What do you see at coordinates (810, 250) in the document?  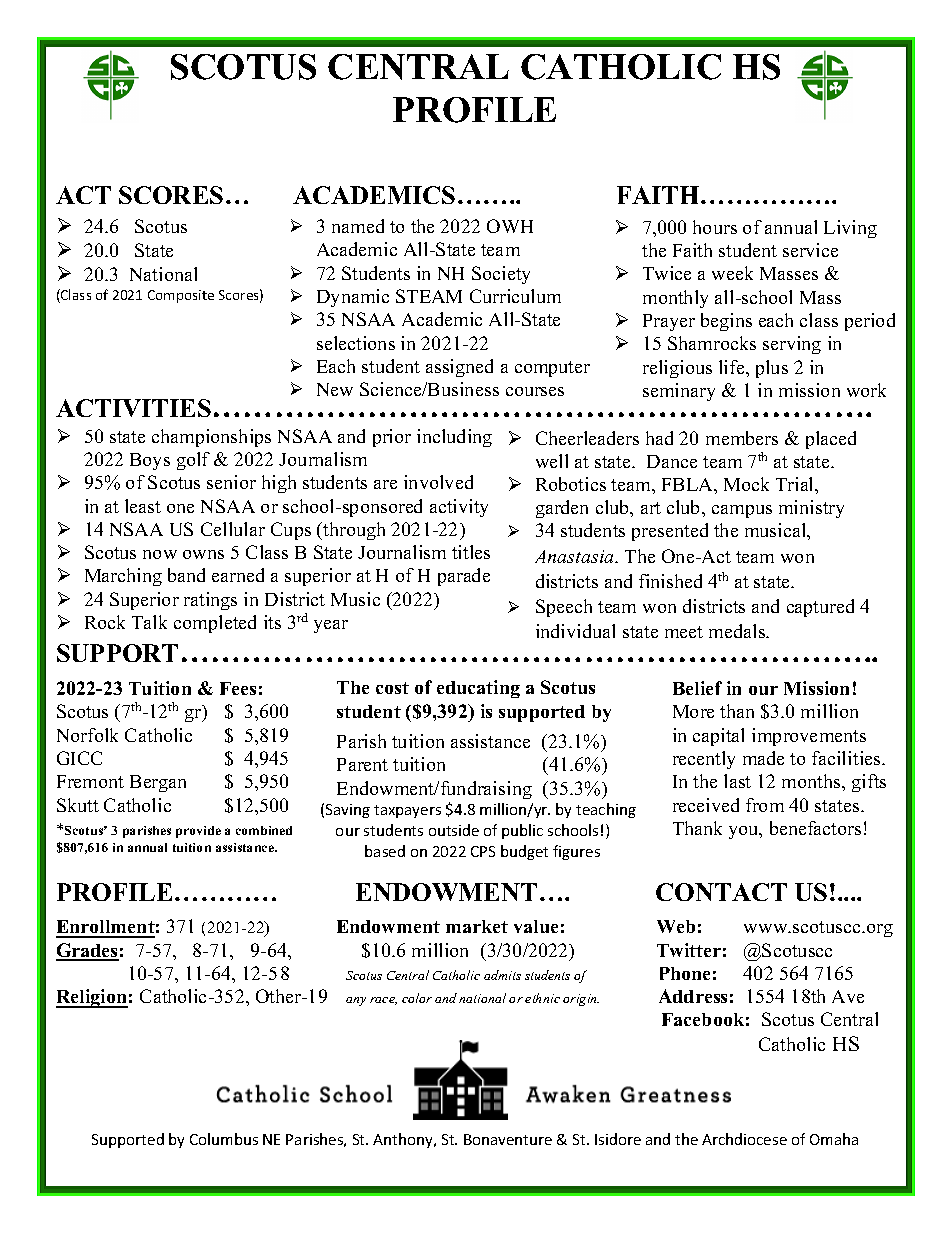 I see `service` at bounding box center [810, 250].
